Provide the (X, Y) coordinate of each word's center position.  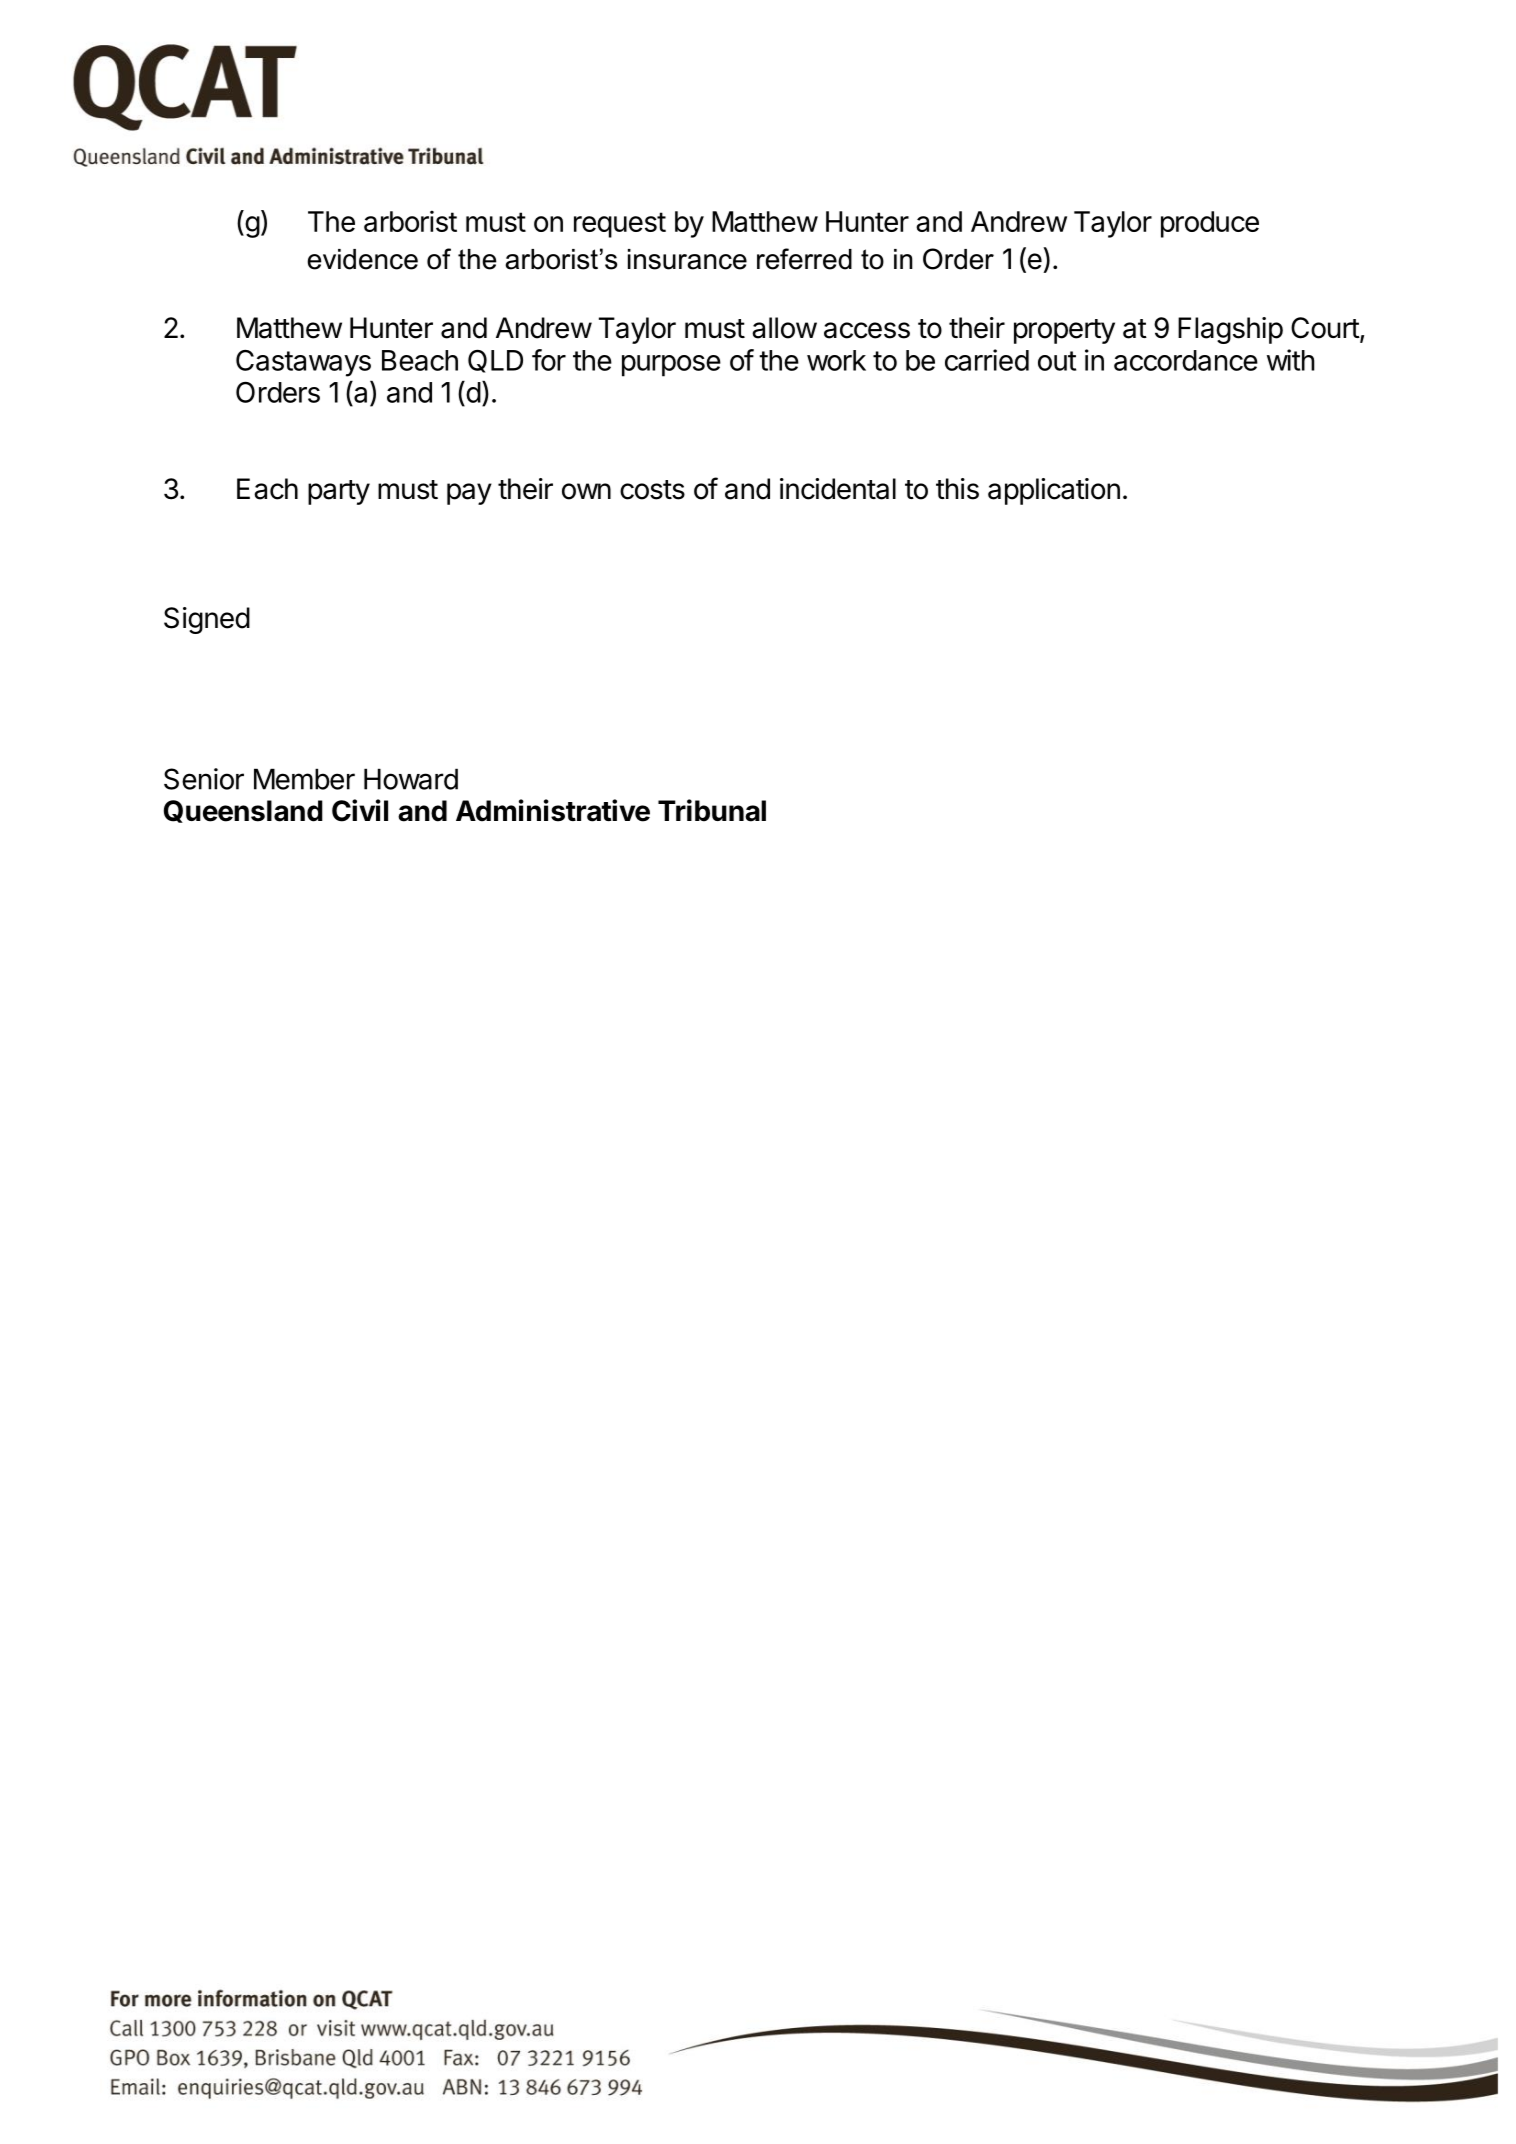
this (957, 489)
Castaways (303, 363)
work (836, 360)
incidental (838, 489)
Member (304, 779)
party (339, 492)
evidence (362, 259)
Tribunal (712, 810)
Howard (411, 779)
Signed (207, 620)
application (1054, 491)
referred (804, 259)
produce (1210, 224)
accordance (1186, 360)
